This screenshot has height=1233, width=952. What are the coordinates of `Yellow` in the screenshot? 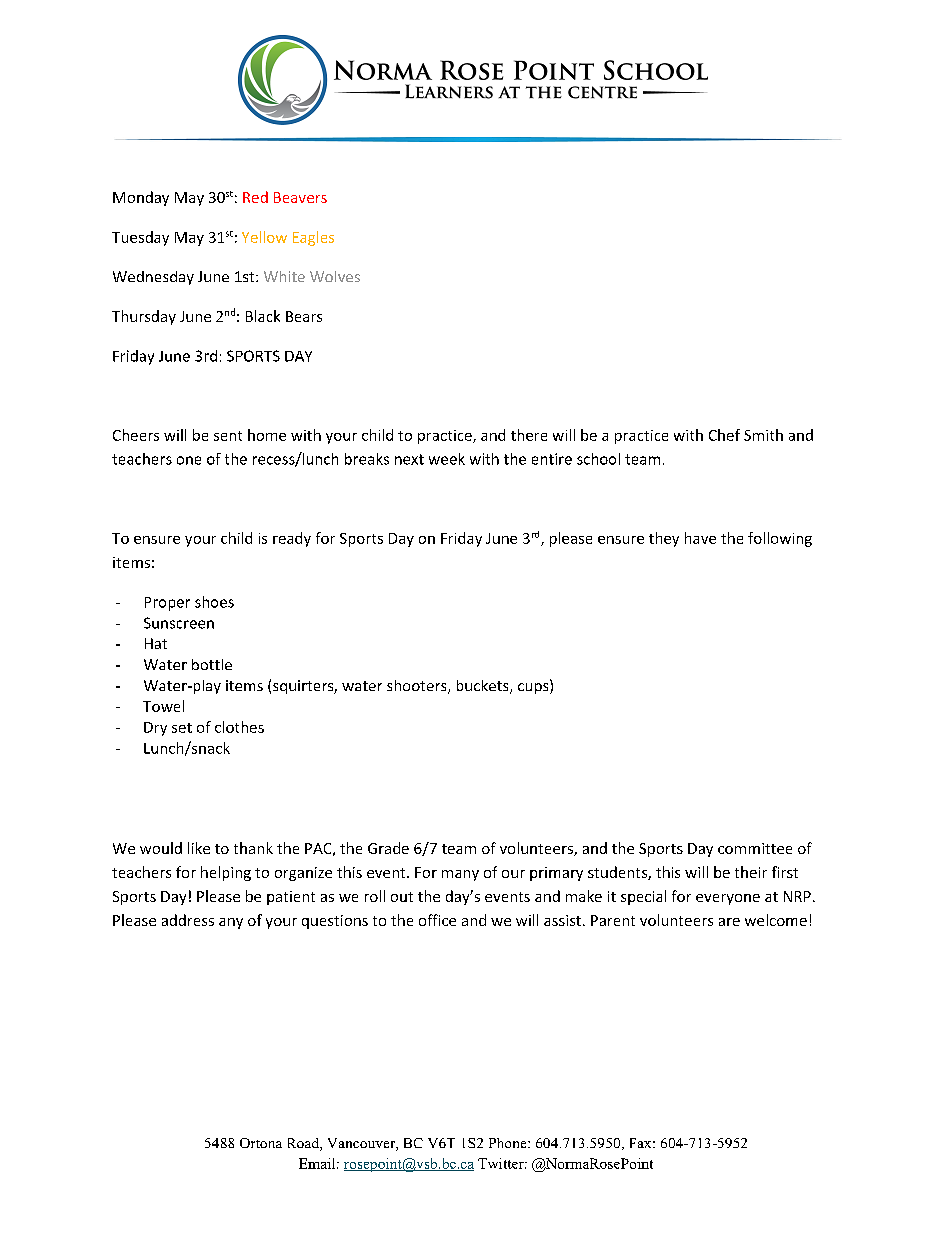 It's located at (264, 237).
